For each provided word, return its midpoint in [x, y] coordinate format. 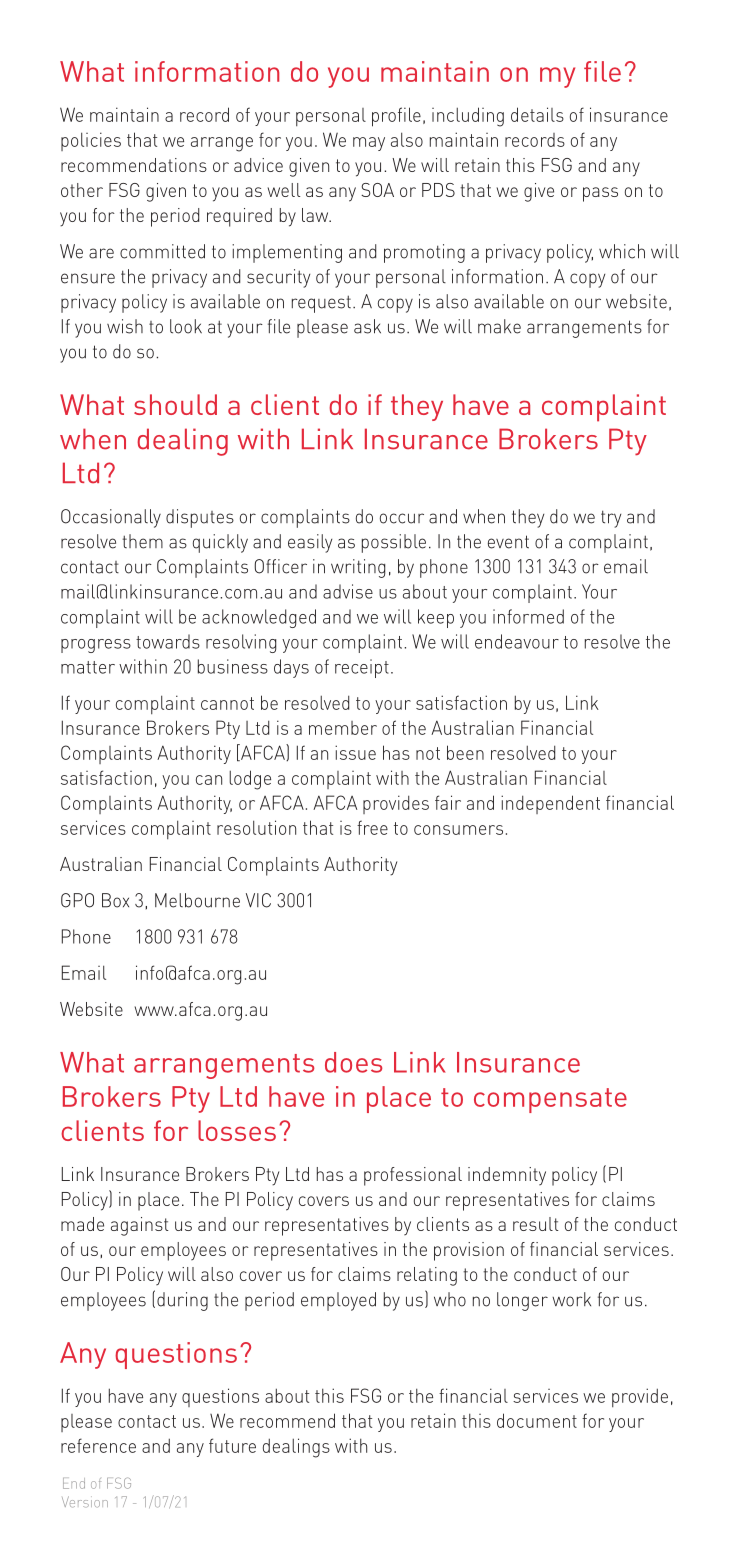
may [369, 144]
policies [91, 141]
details [537, 114]
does [353, 1062]
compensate [550, 1100]
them [142, 541]
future [232, 1445]
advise [348, 591]
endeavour [517, 641]
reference [98, 1445]
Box [115, 900]
